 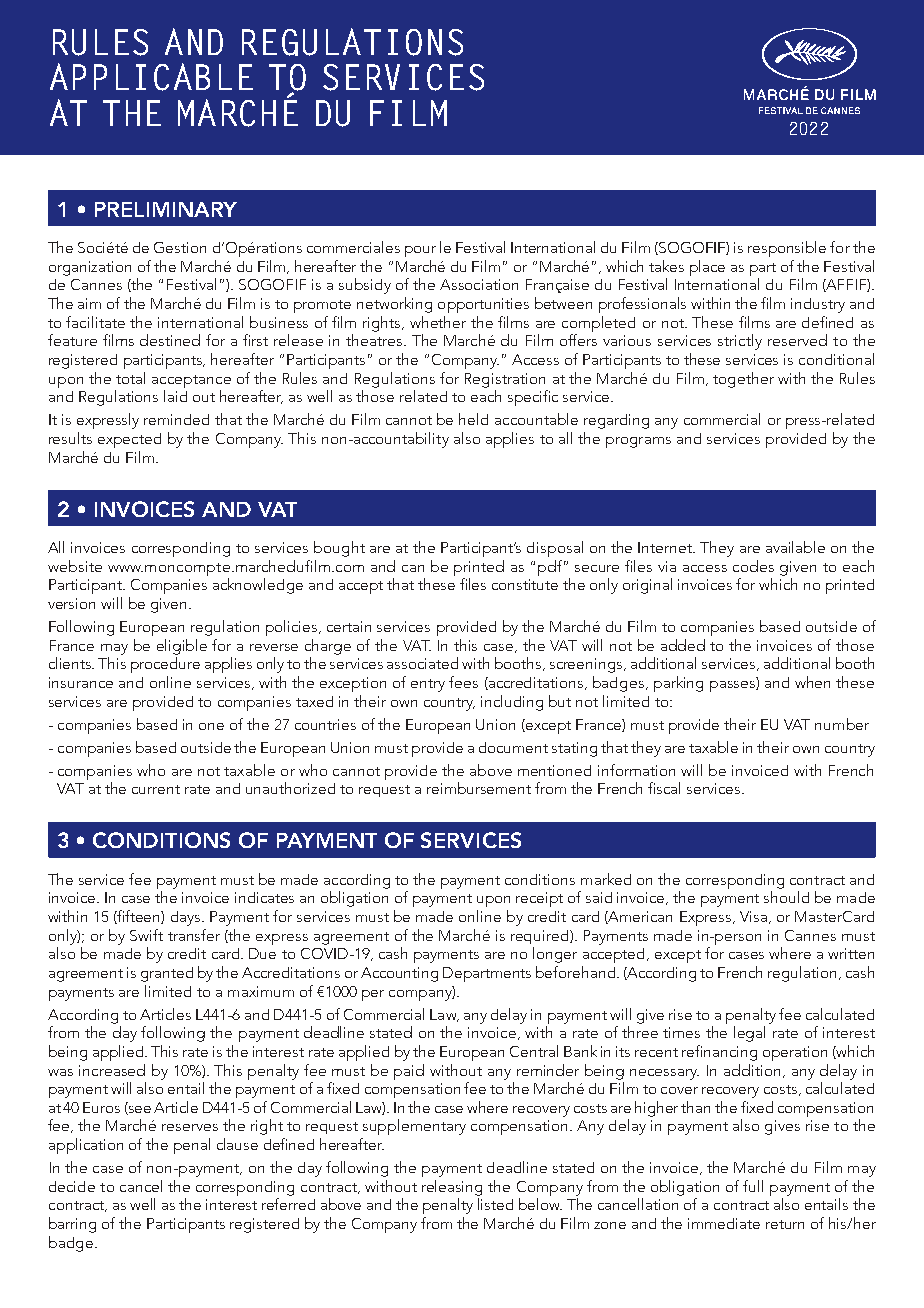 What do you see at coordinates (156, 789) in the page?
I see `current` at bounding box center [156, 789].
